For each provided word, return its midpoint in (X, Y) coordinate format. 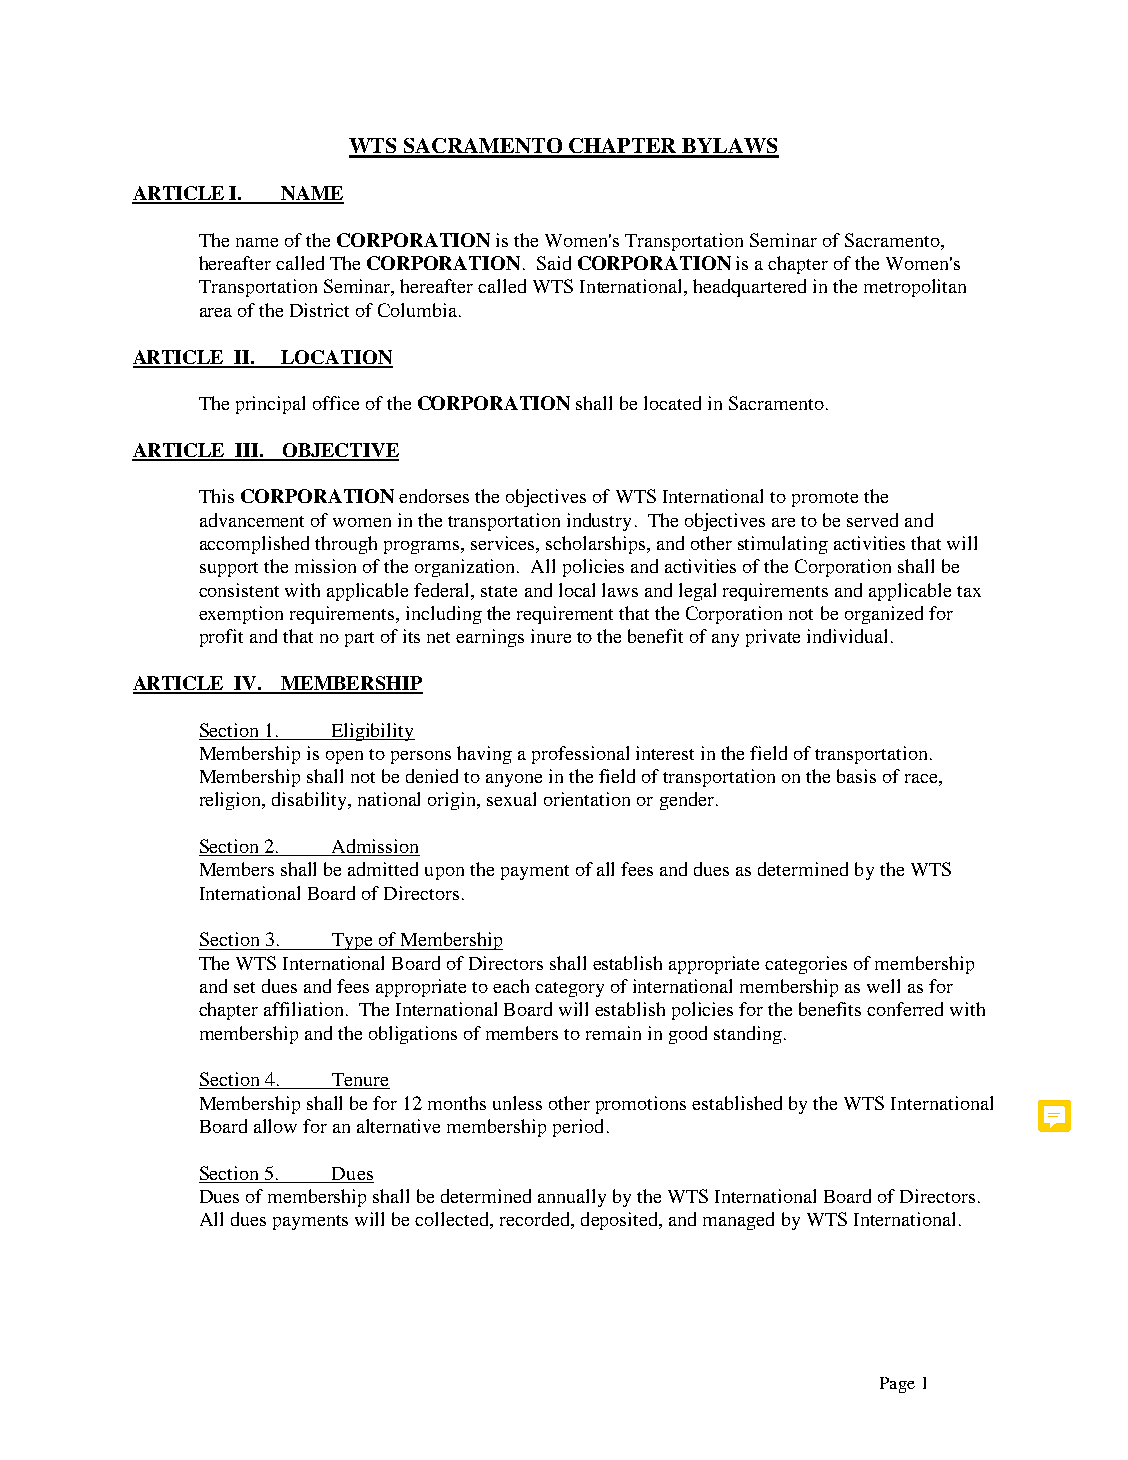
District (319, 310)
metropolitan (915, 288)
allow (275, 1126)
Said (554, 263)
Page (897, 1385)
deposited (620, 1221)
